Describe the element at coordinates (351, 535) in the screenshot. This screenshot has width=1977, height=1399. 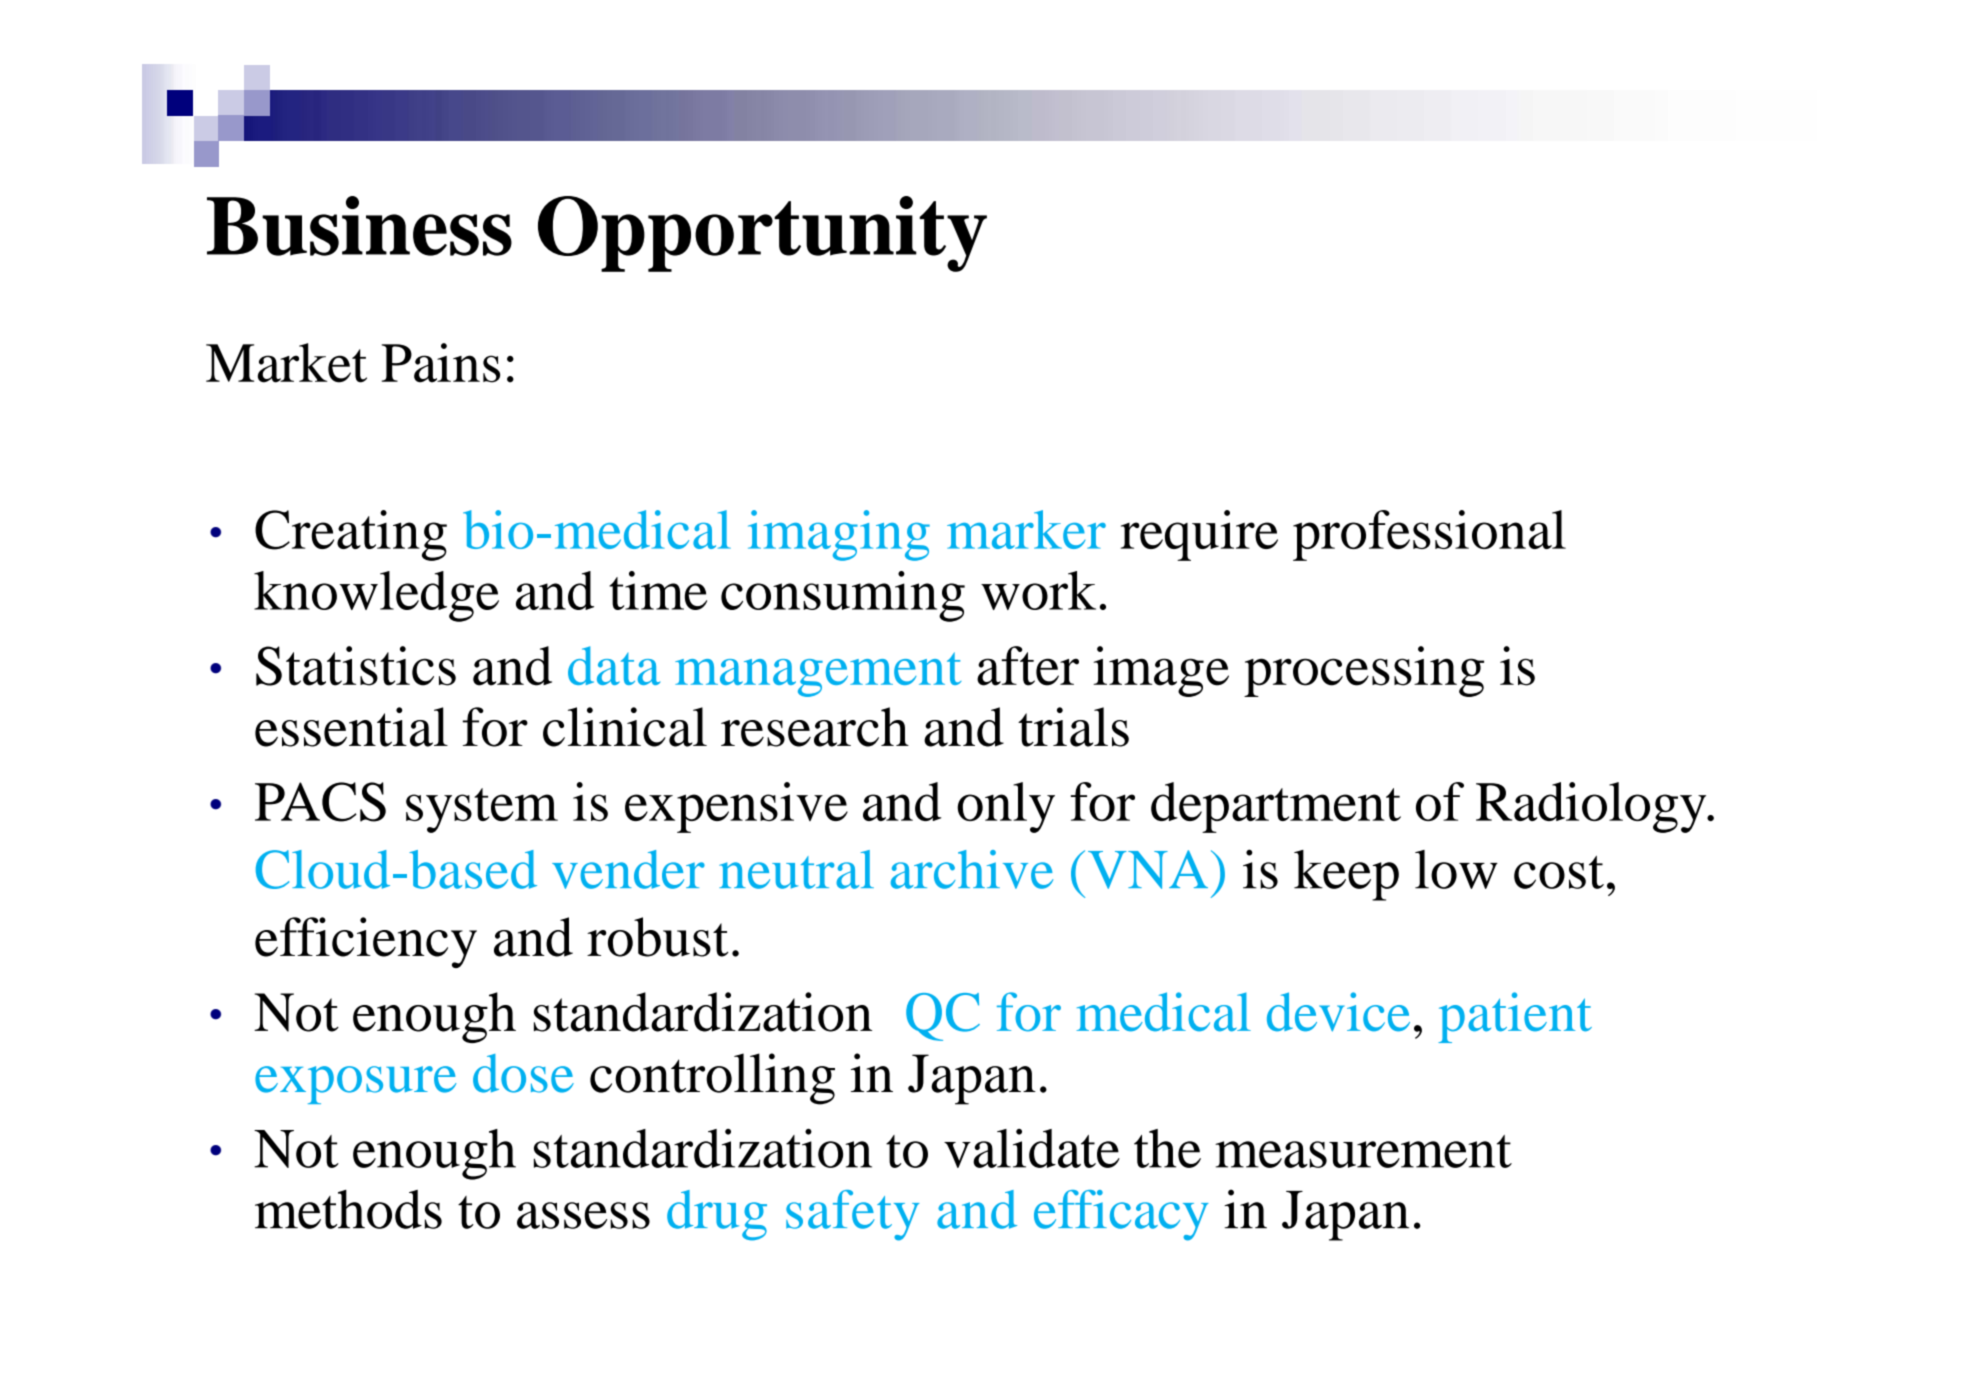
I see `Creating` at that location.
